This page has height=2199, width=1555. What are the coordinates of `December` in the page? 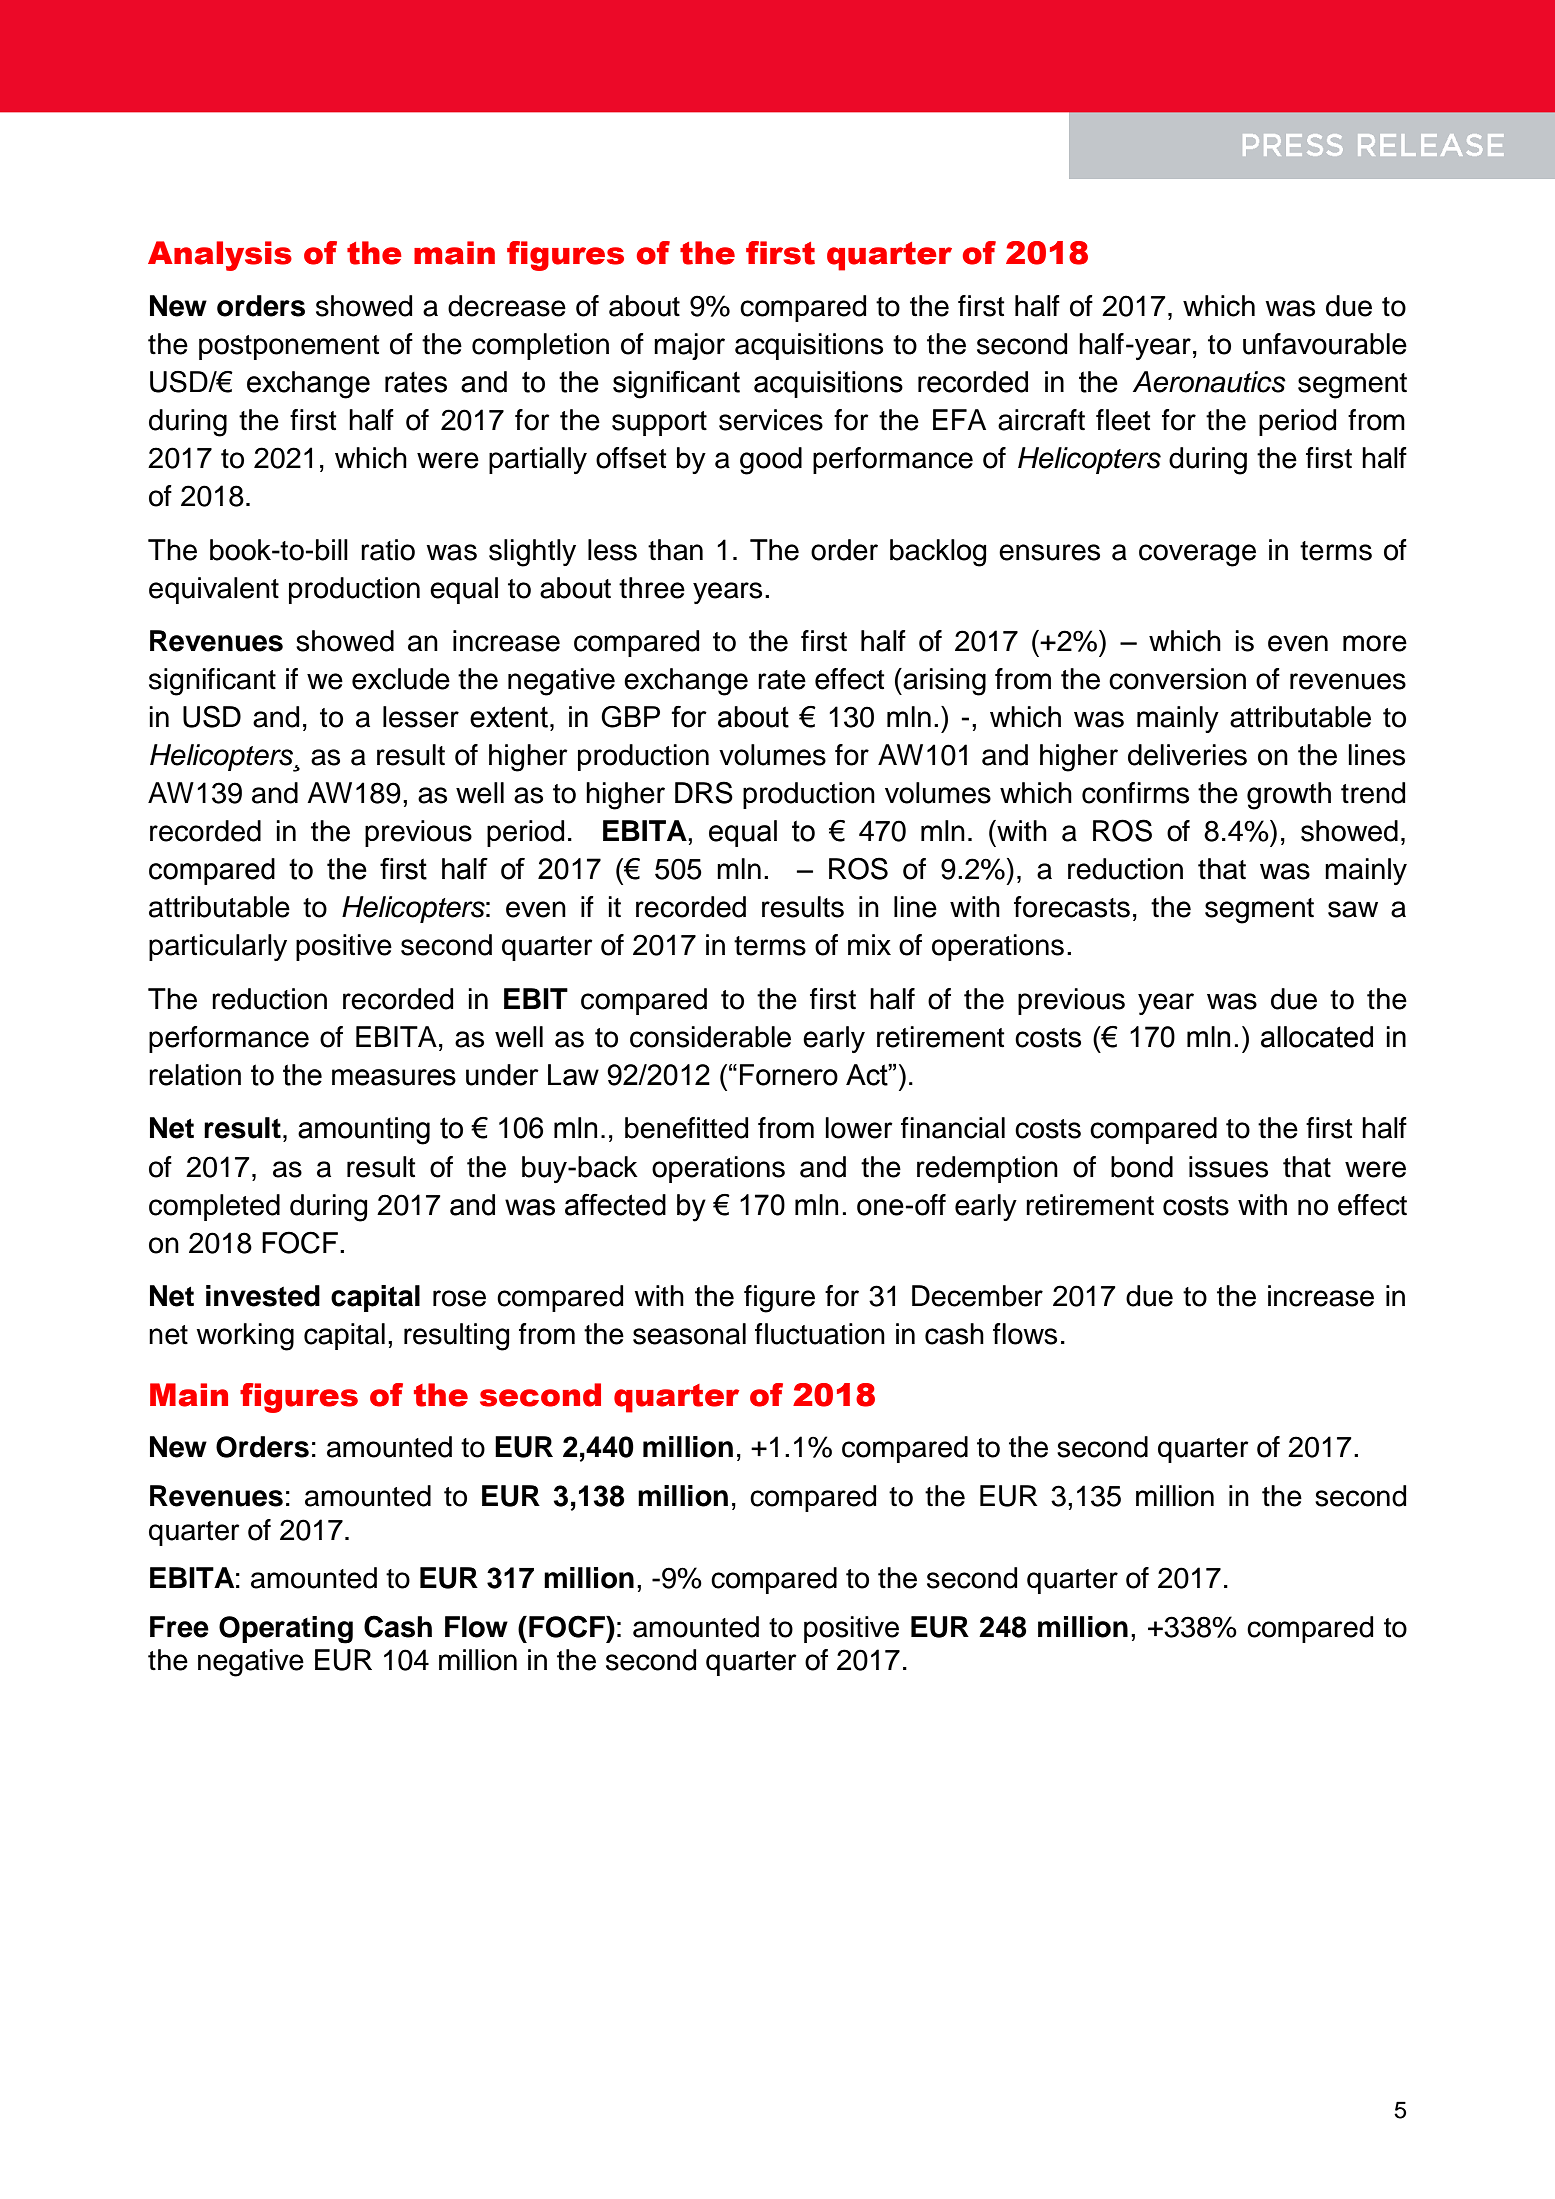 It's located at (977, 1296).
